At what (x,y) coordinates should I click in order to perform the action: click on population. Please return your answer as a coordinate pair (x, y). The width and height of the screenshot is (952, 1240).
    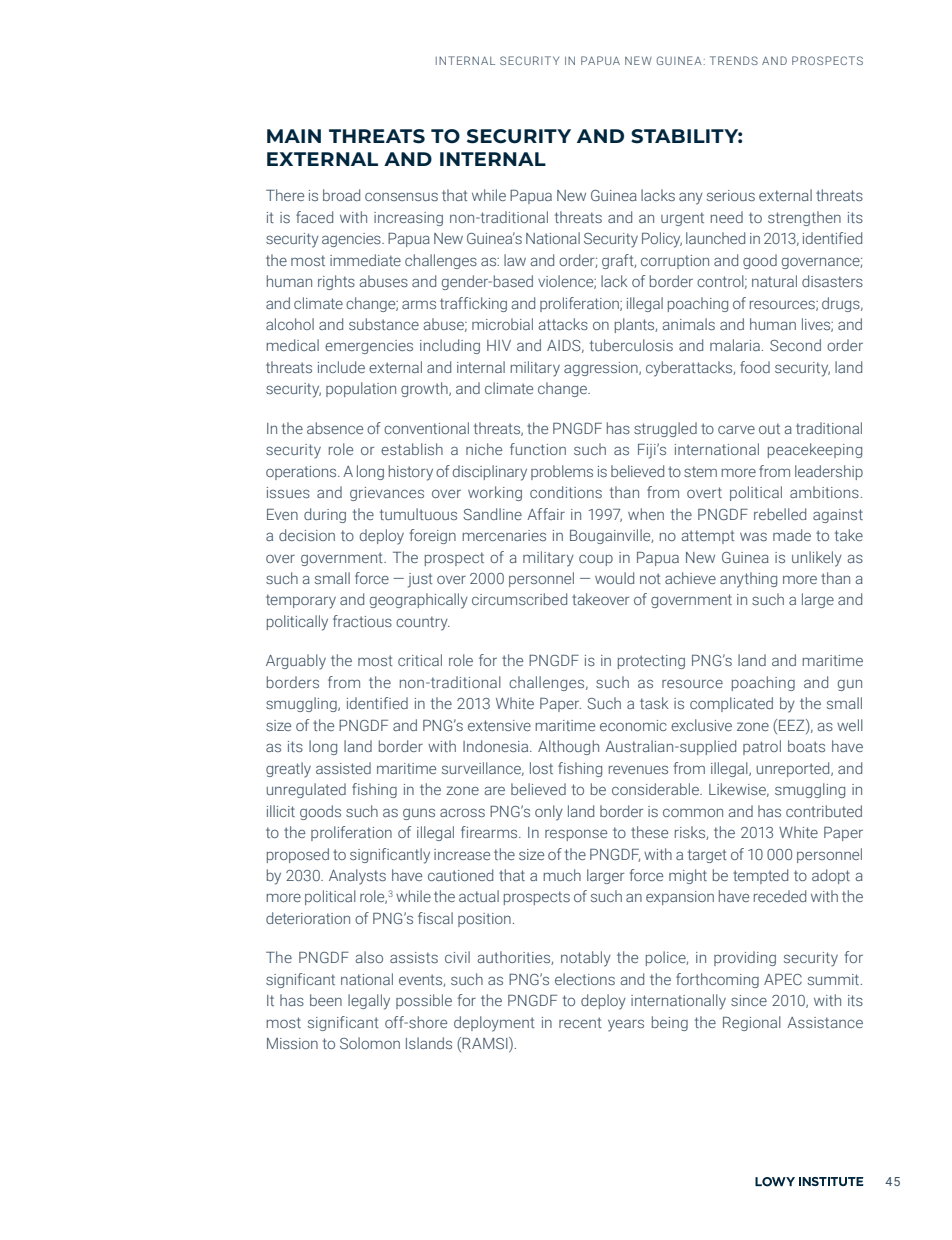
    Looking at the image, I should click on (361, 389).
